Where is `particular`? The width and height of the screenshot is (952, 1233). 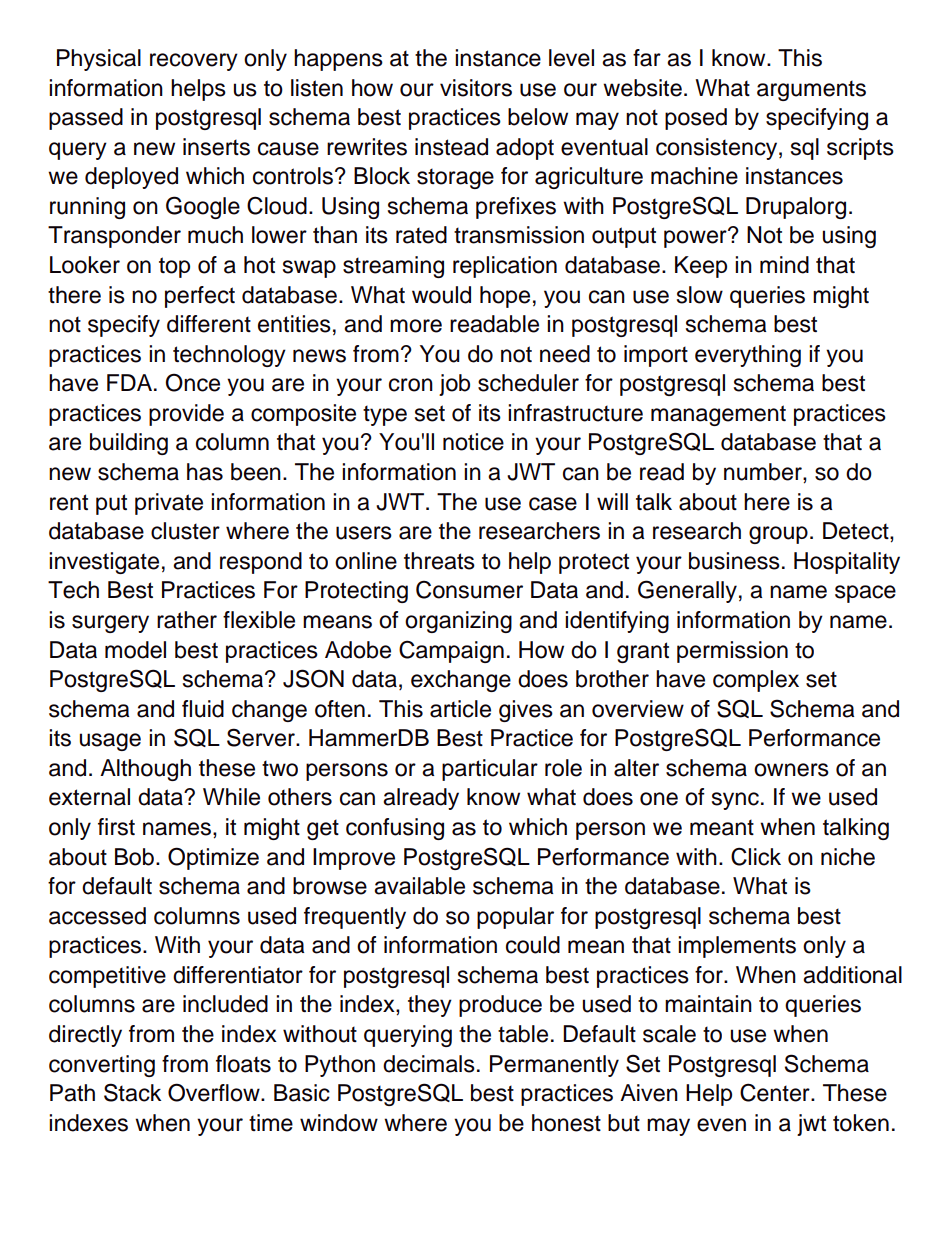 particular is located at coordinates (490, 770).
